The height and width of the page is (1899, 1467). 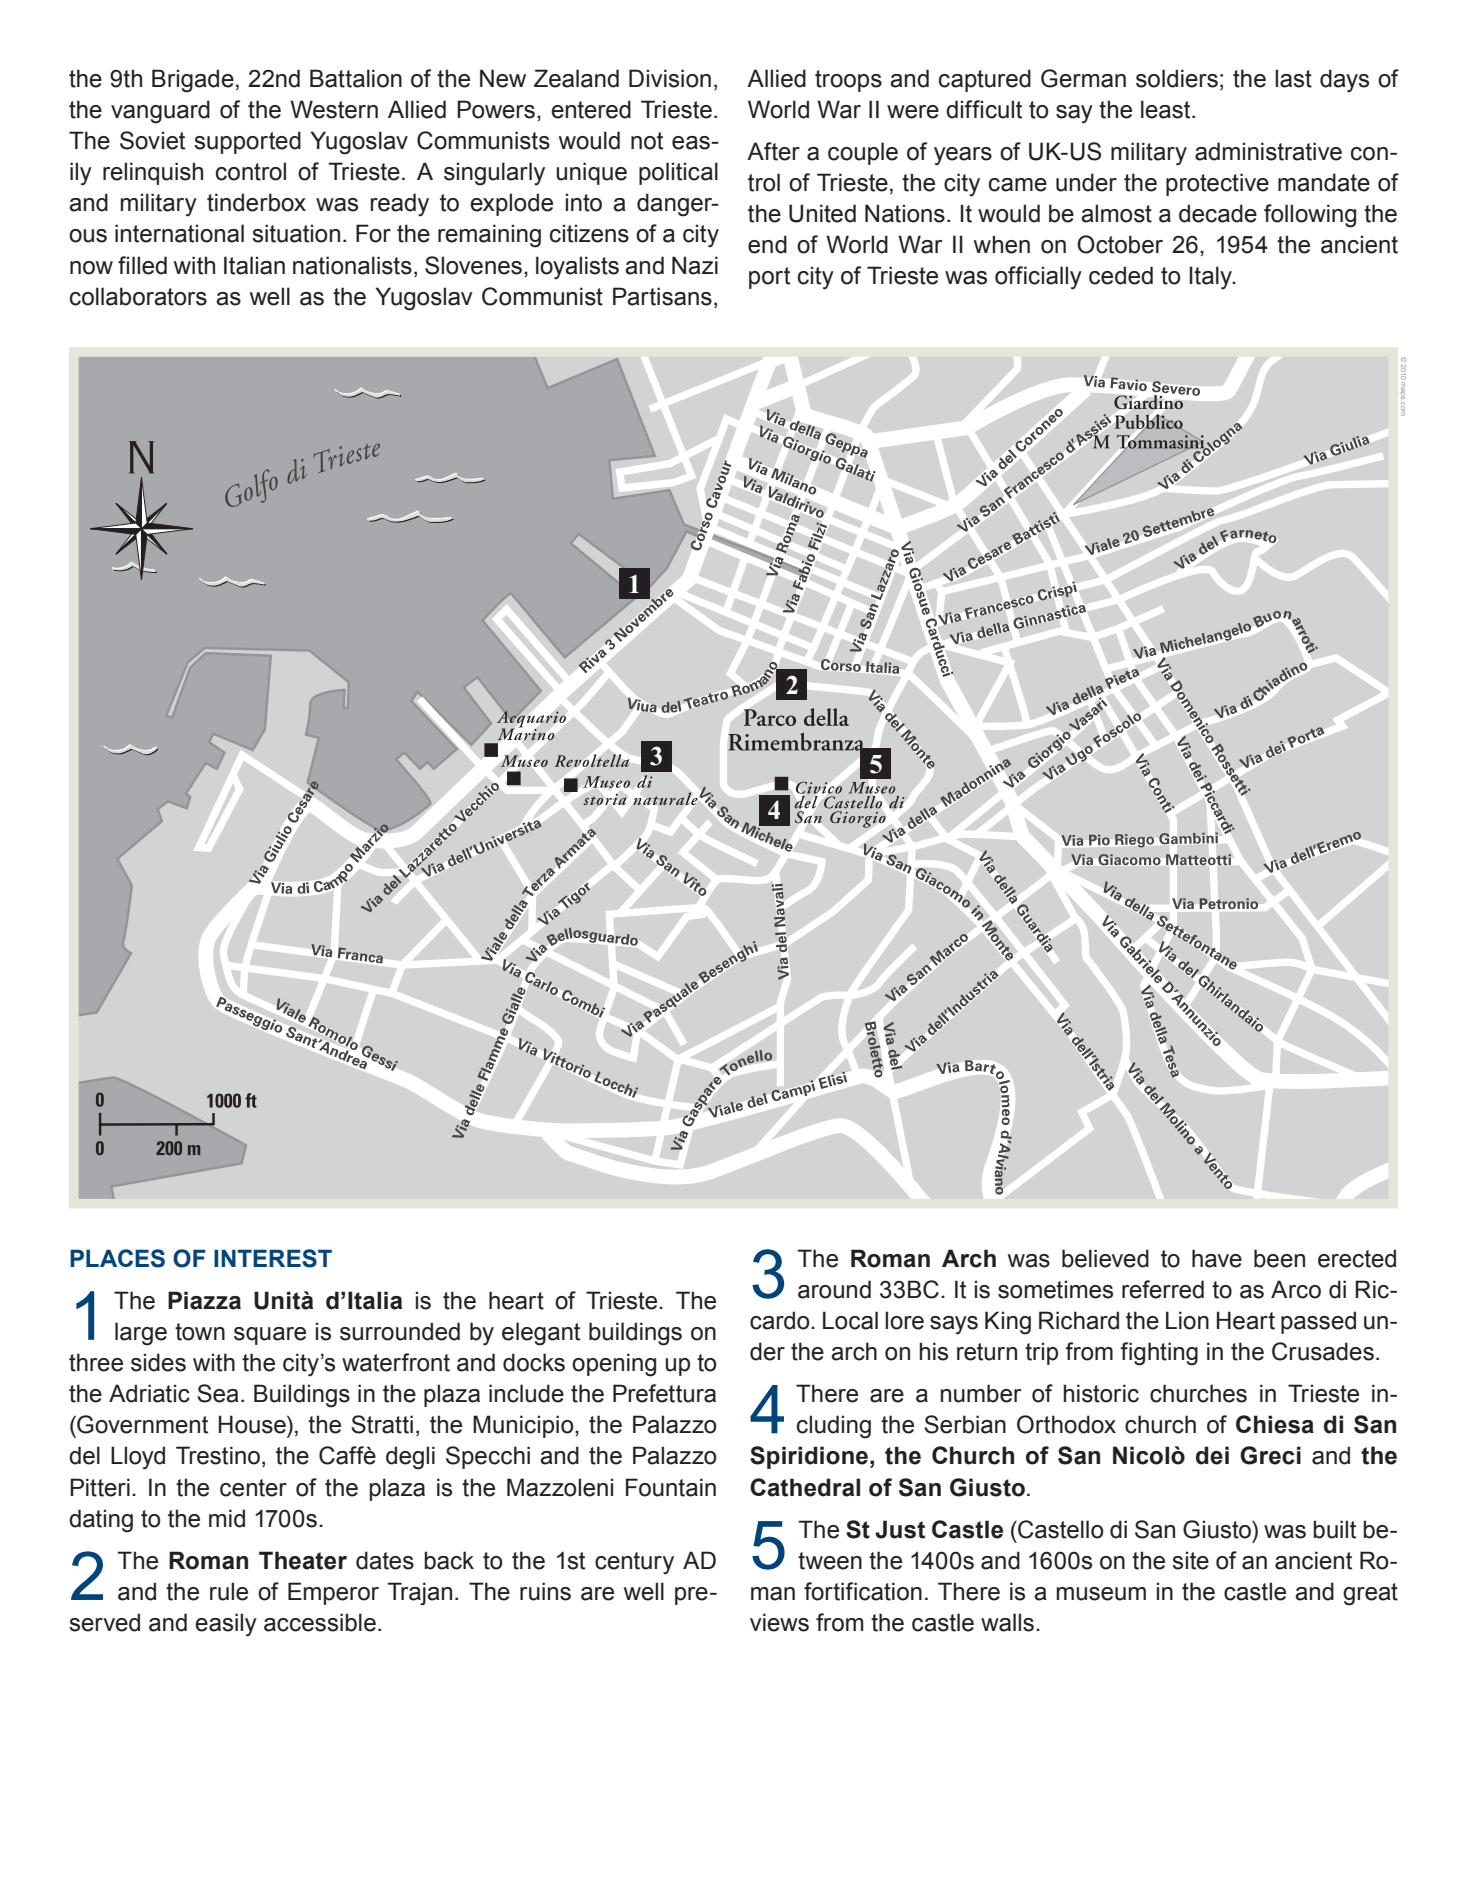 I want to click on rule, so click(x=229, y=1591).
